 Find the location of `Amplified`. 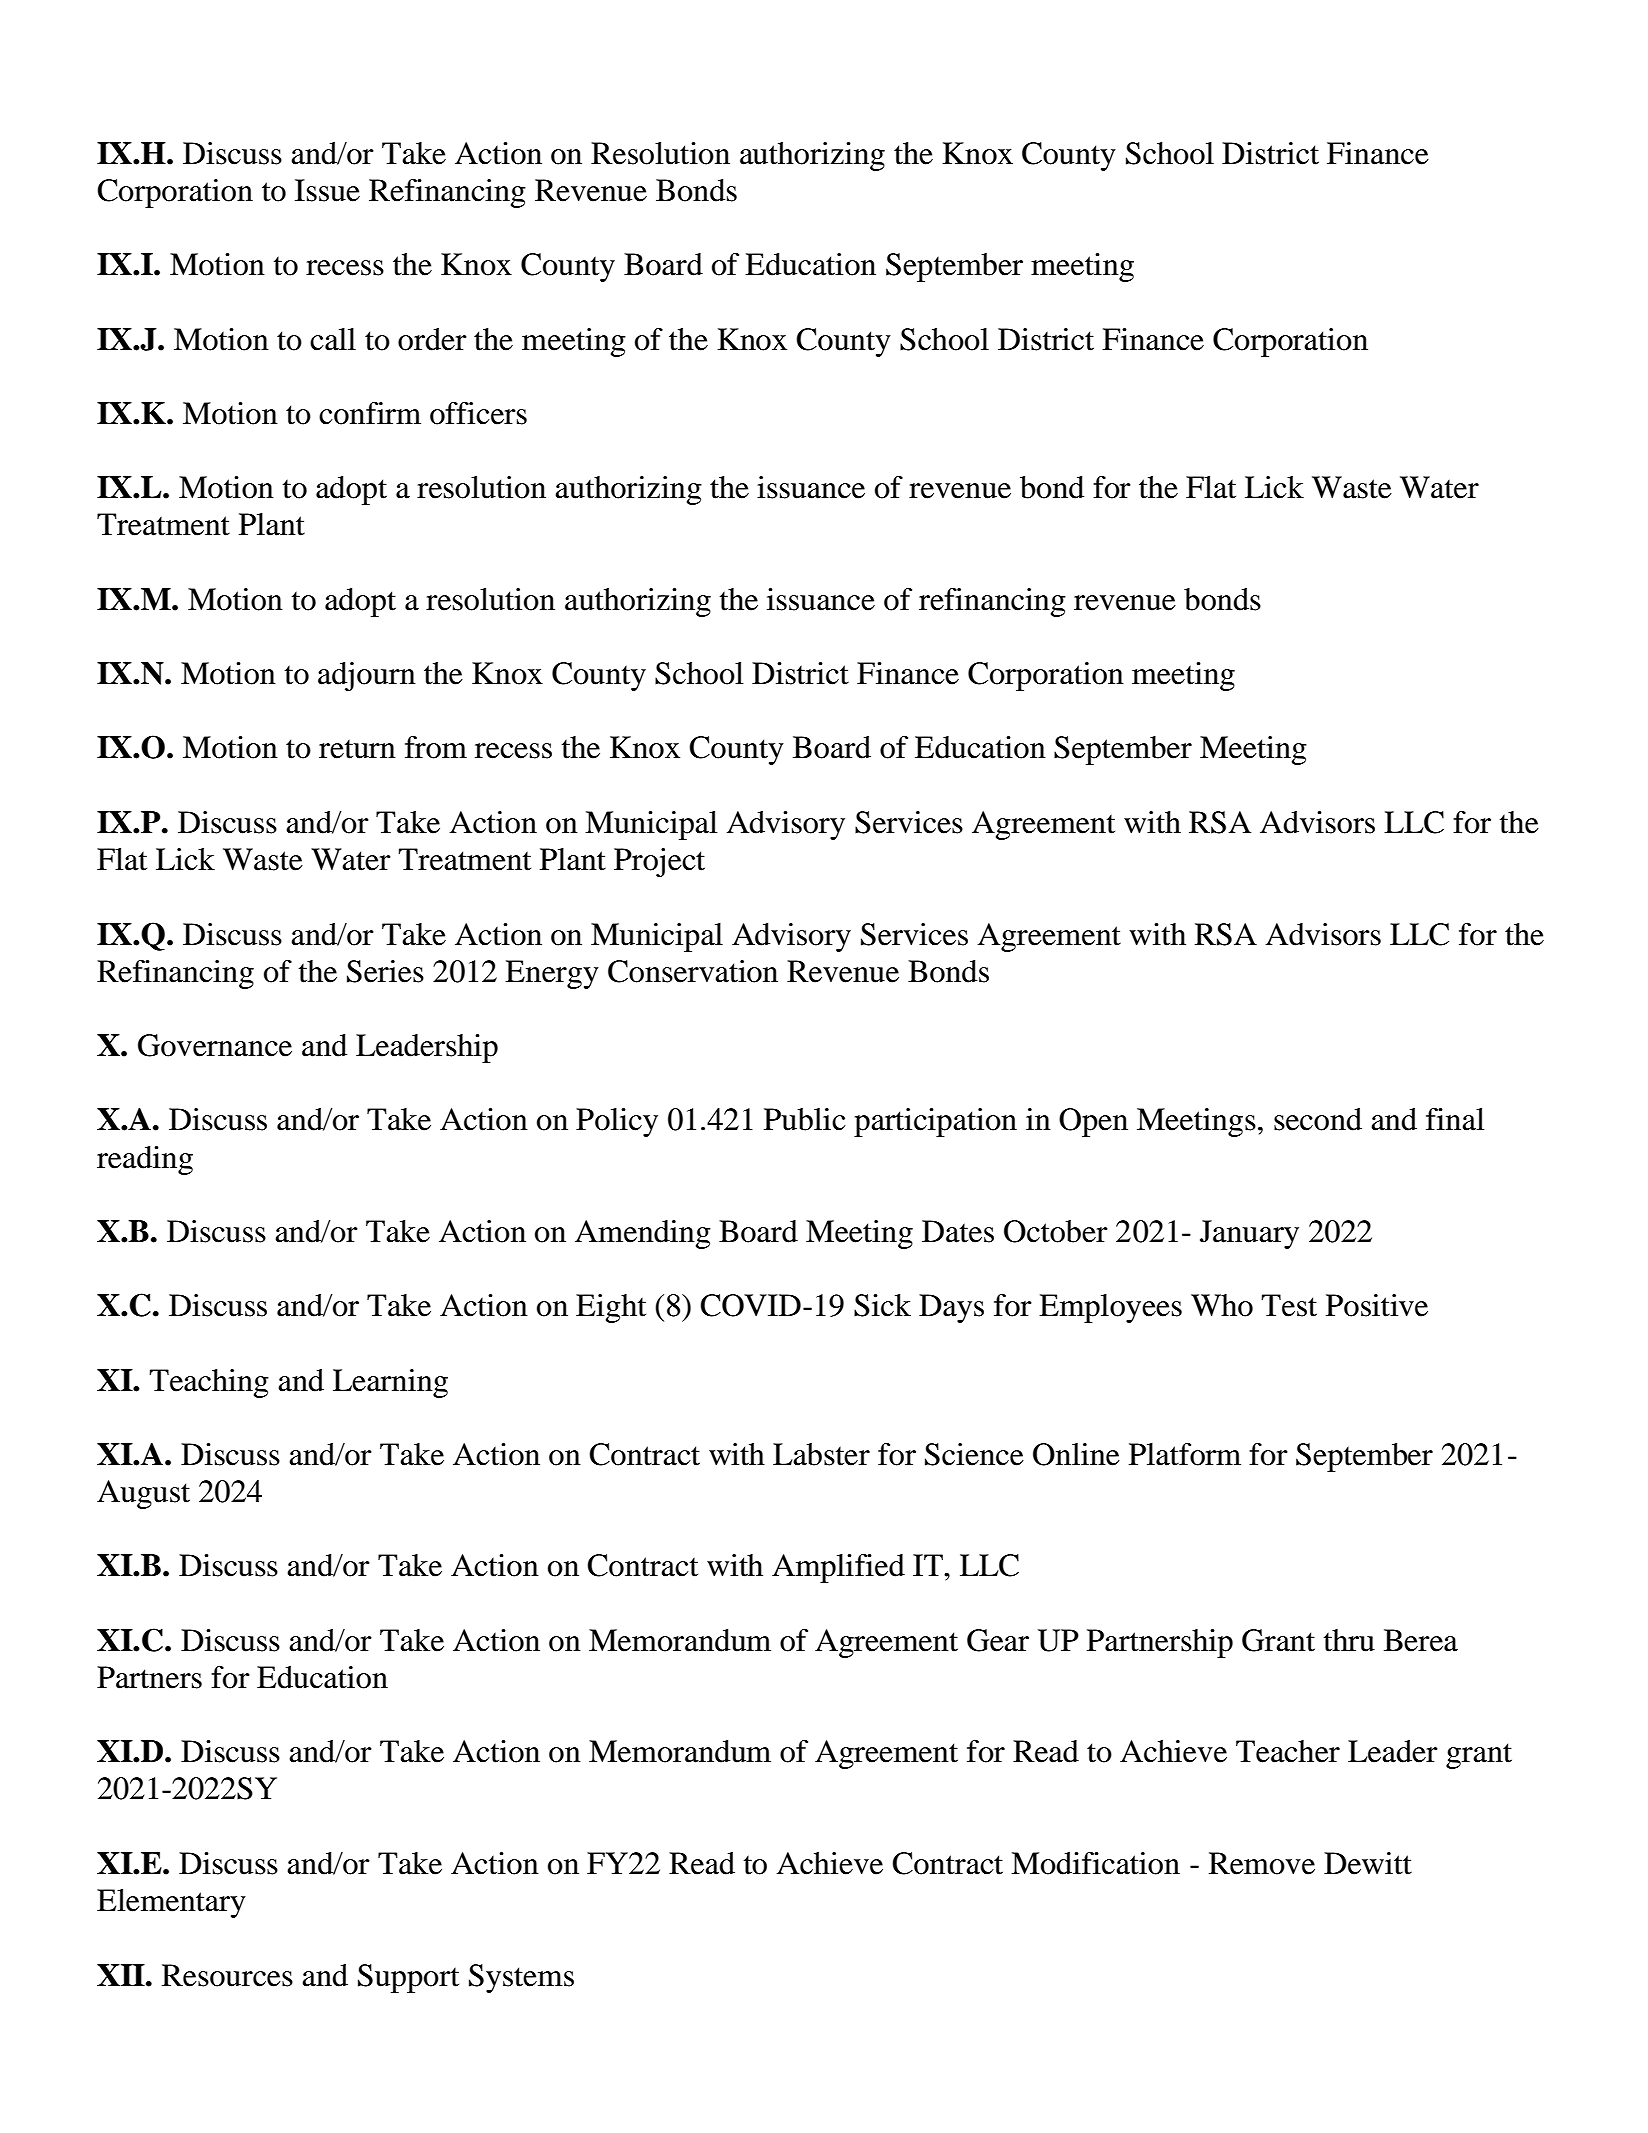

Amplified is located at coordinates (838, 1568).
